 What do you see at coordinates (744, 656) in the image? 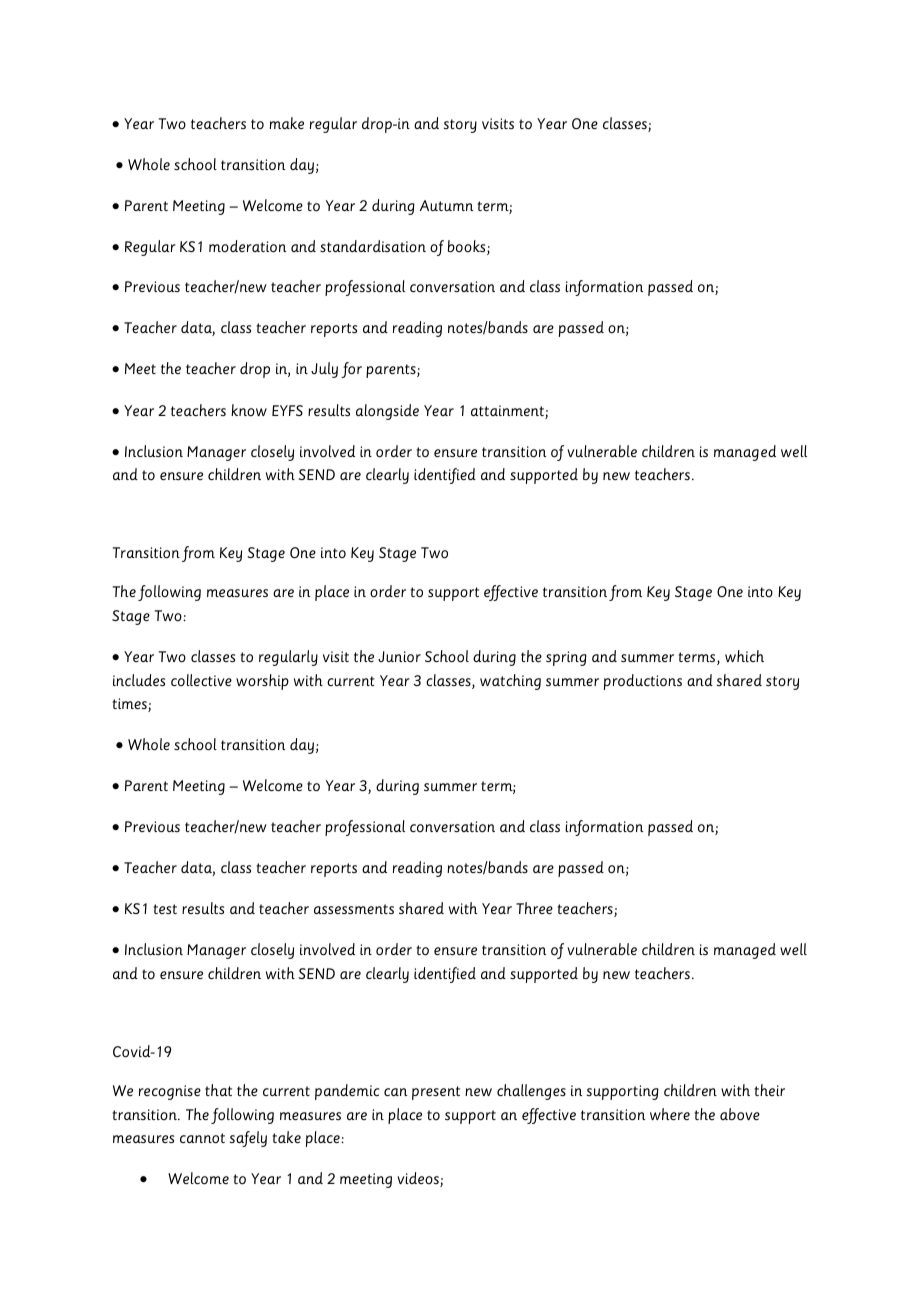
I see `which` at bounding box center [744, 656].
